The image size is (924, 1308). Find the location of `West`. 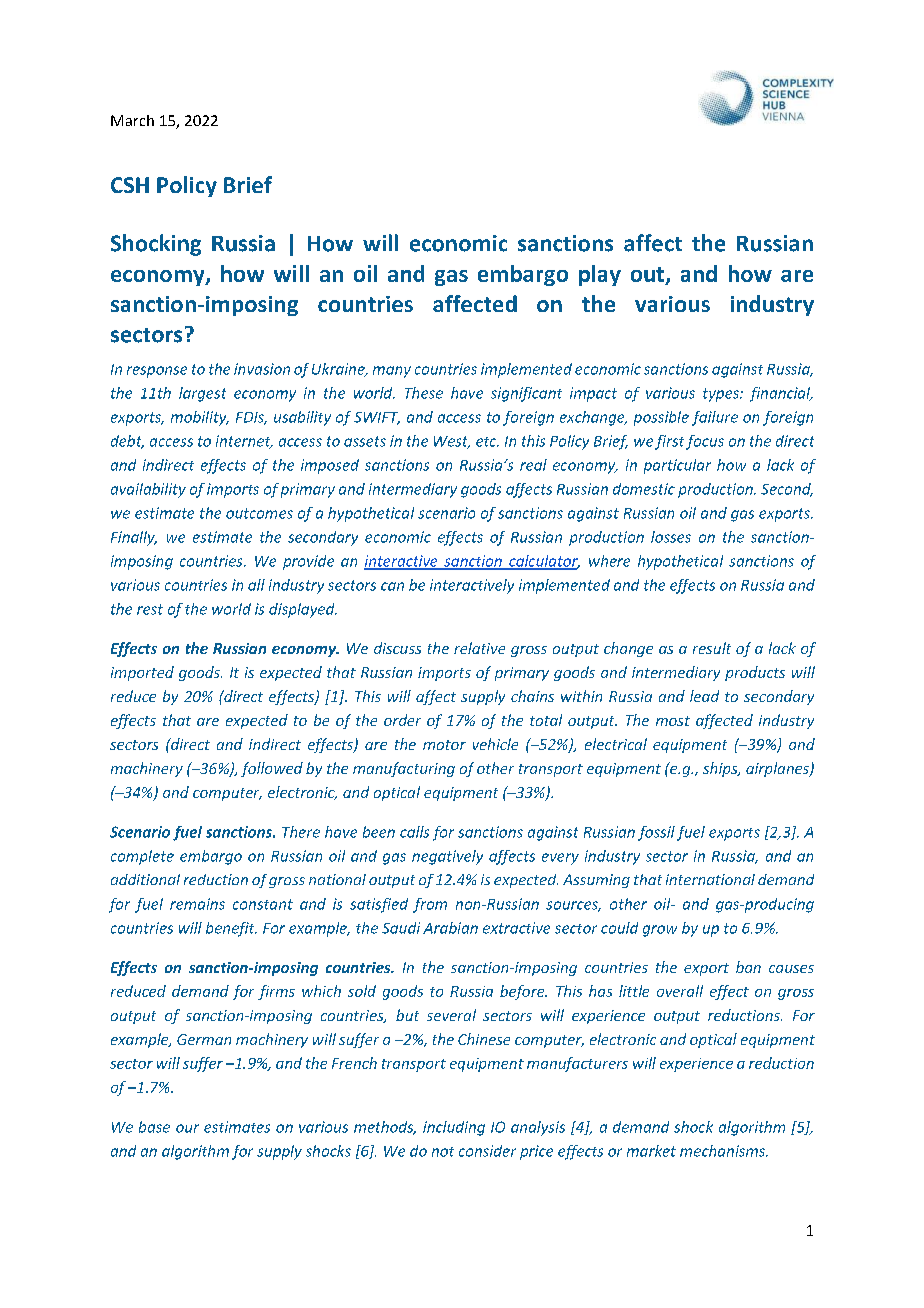

West is located at coordinates (452, 442).
